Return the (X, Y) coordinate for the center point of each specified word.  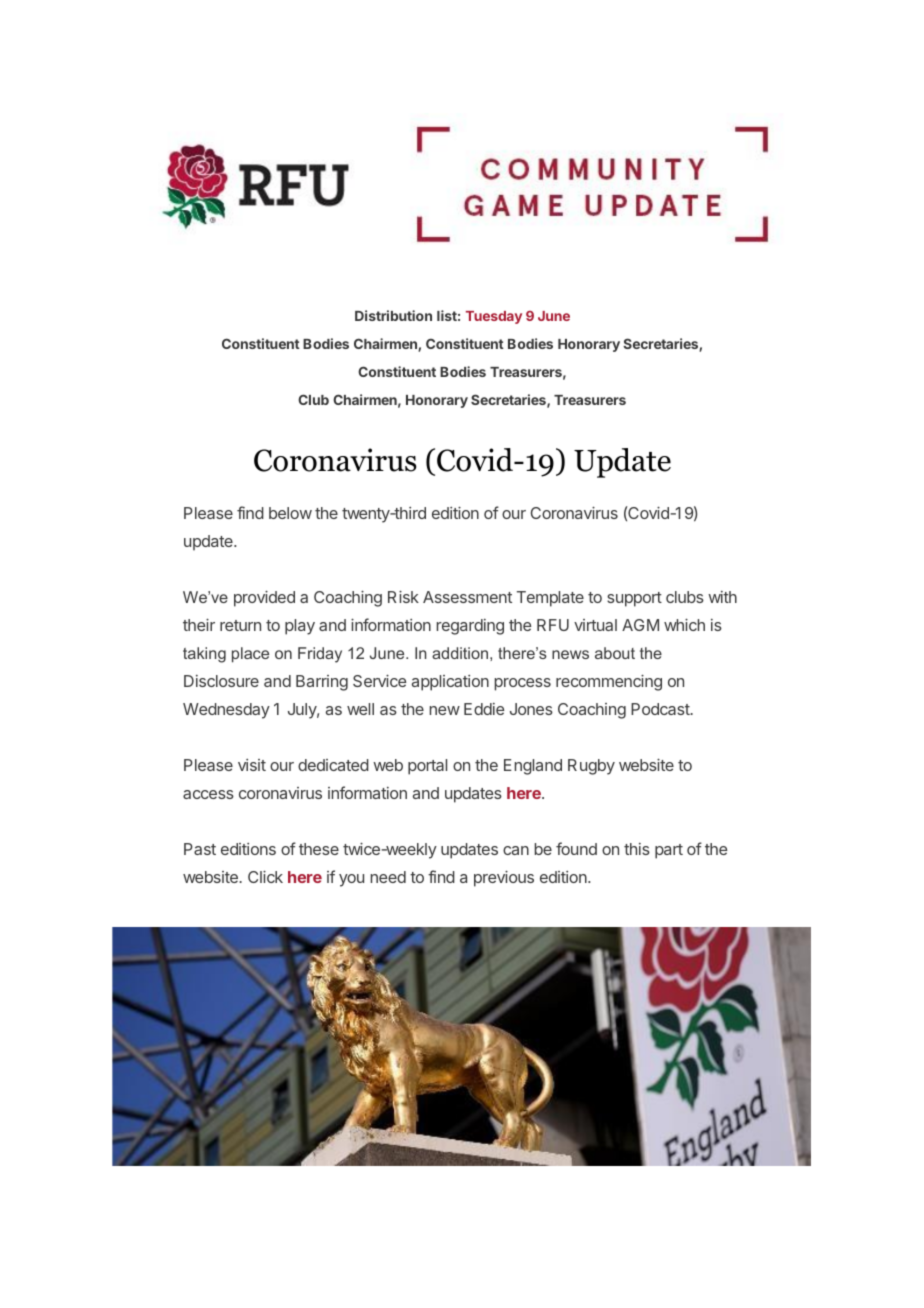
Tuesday (494, 317)
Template (550, 599)
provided (264, 598)
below (290, 513)
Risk (403, 596)
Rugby (591, 767)
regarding (470, 627)
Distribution (393, 315)
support (634, 599)
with (722, 597)
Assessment (467, 597)
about (615, 653)
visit (252, 765)
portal (427, 767)
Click (265, 876)
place (250, 655)
